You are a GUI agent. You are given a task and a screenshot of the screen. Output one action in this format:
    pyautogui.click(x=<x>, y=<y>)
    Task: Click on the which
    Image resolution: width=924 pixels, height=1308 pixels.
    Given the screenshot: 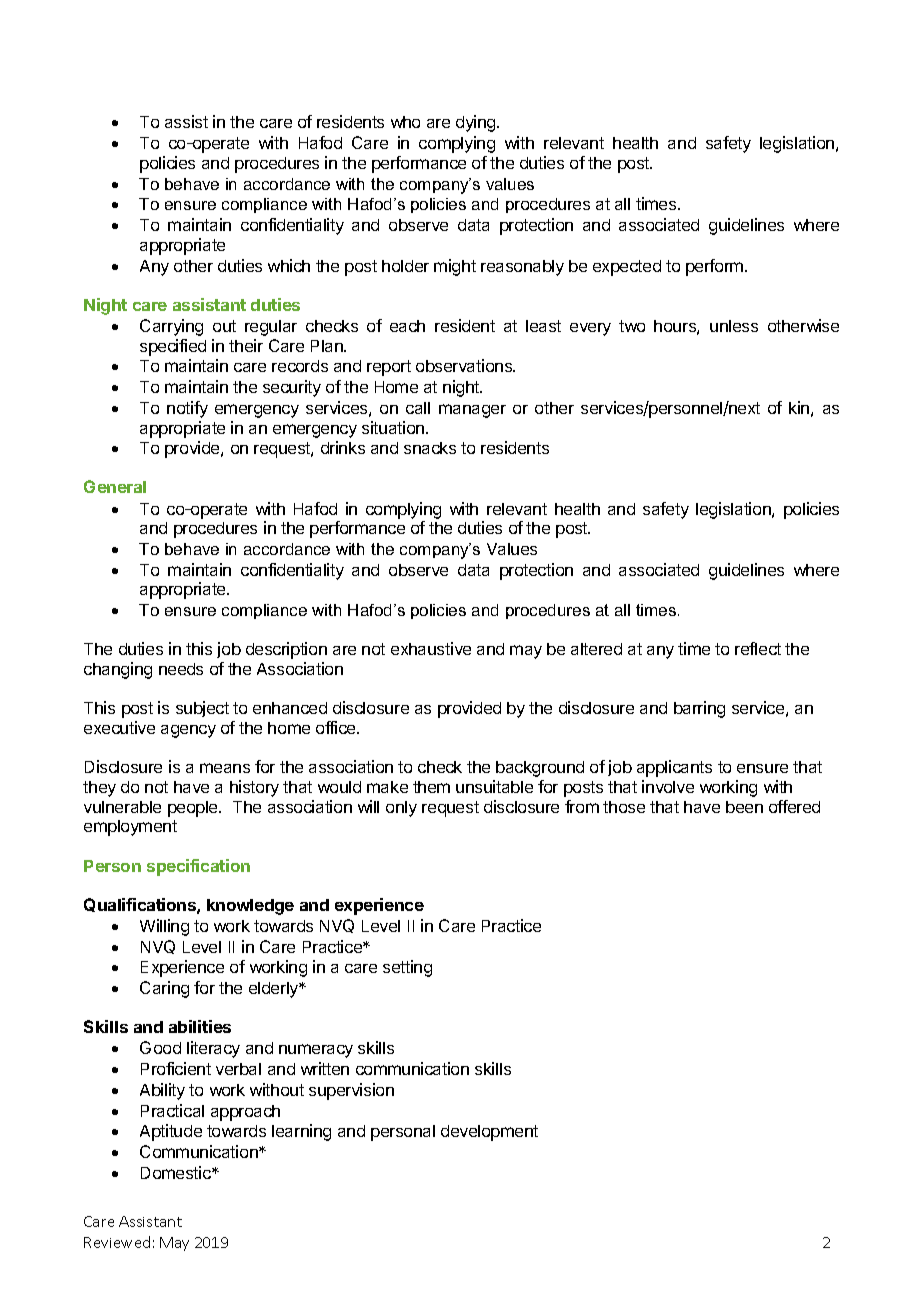 What is the action you would take?
    pyautogui.click(x=289, y=265)
